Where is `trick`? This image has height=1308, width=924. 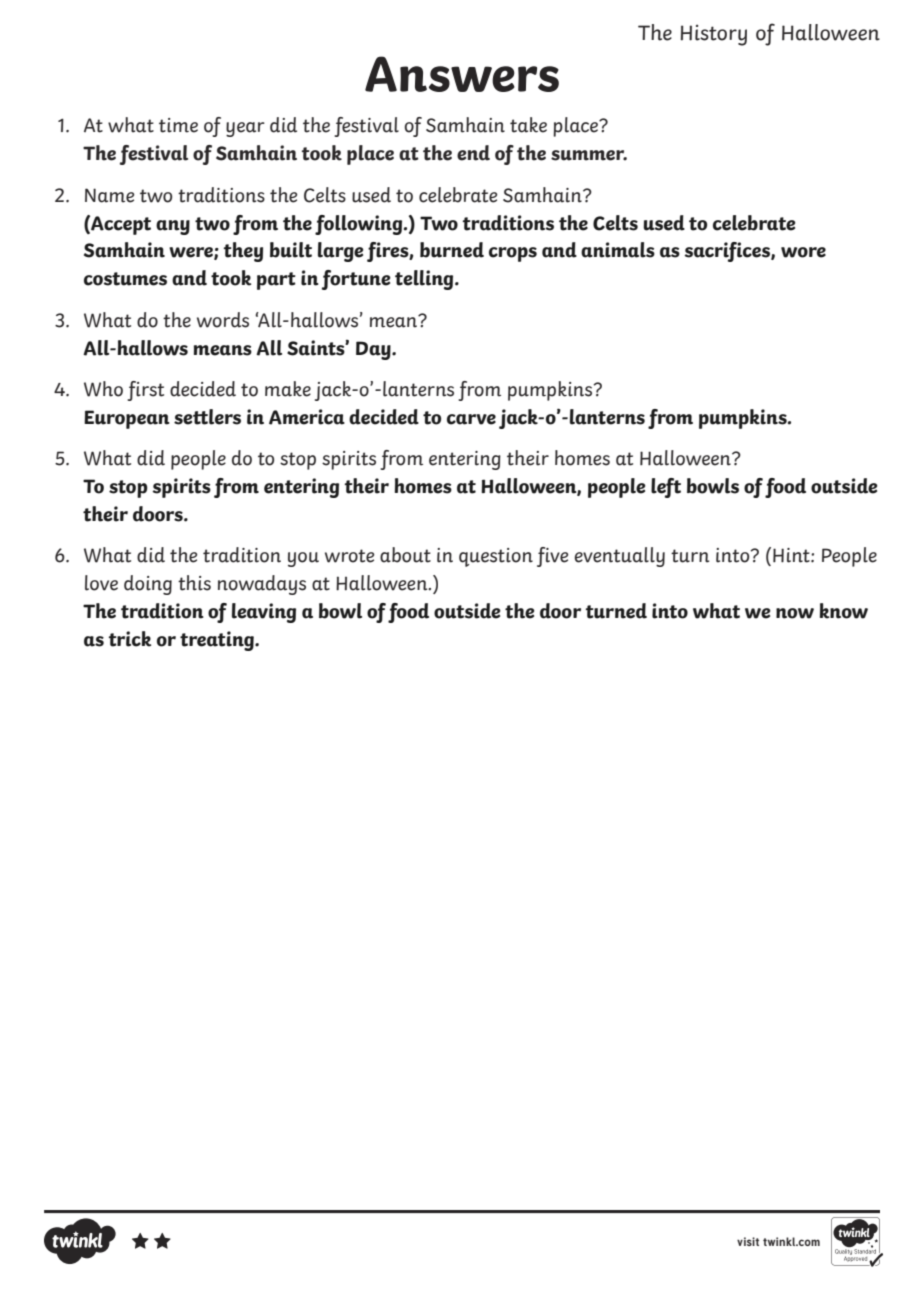 trick is located at coordinates (129, 639).
